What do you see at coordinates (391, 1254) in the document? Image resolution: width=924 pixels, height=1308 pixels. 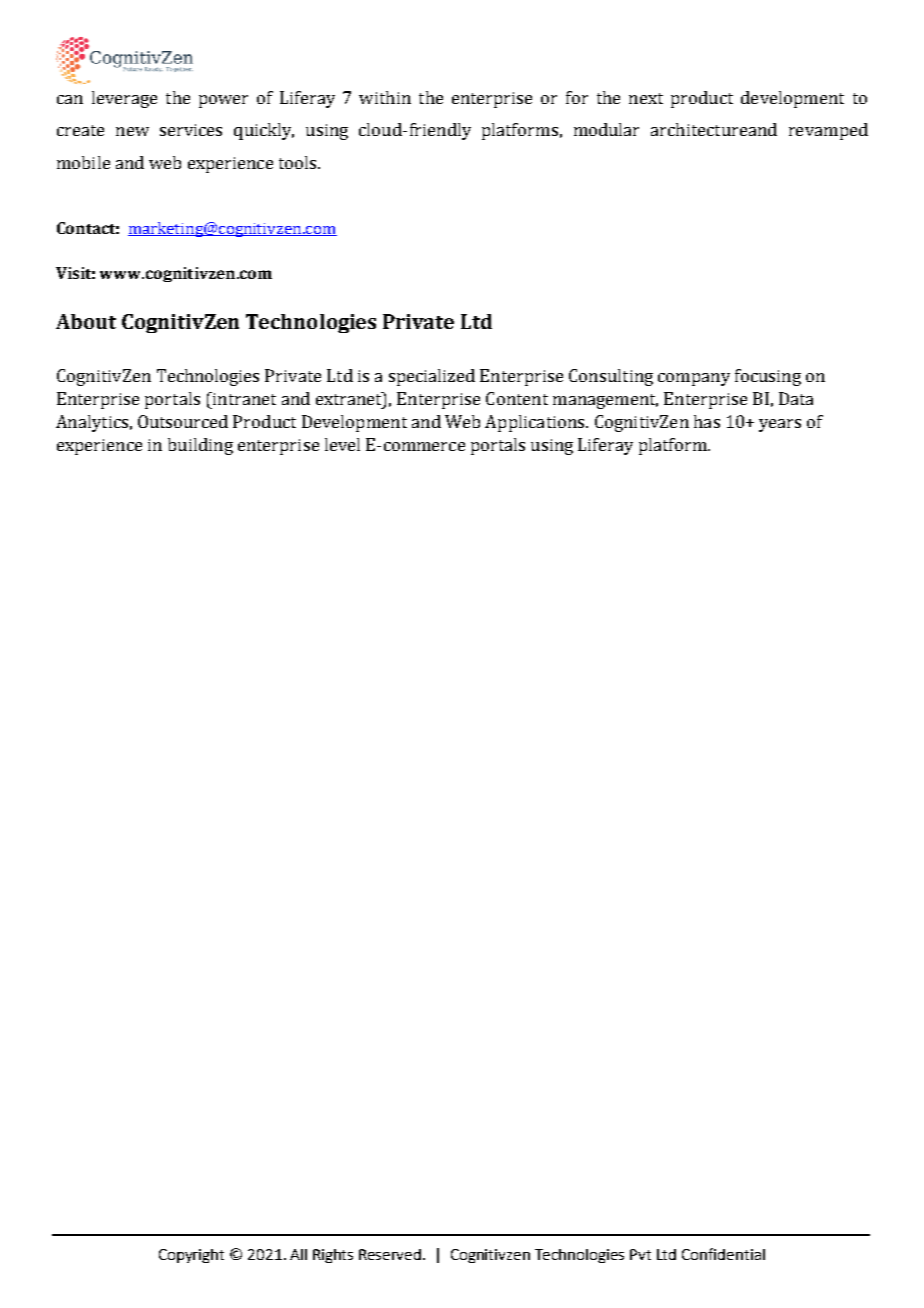 I see `Reserved` at bounding box center [391, 1254].
